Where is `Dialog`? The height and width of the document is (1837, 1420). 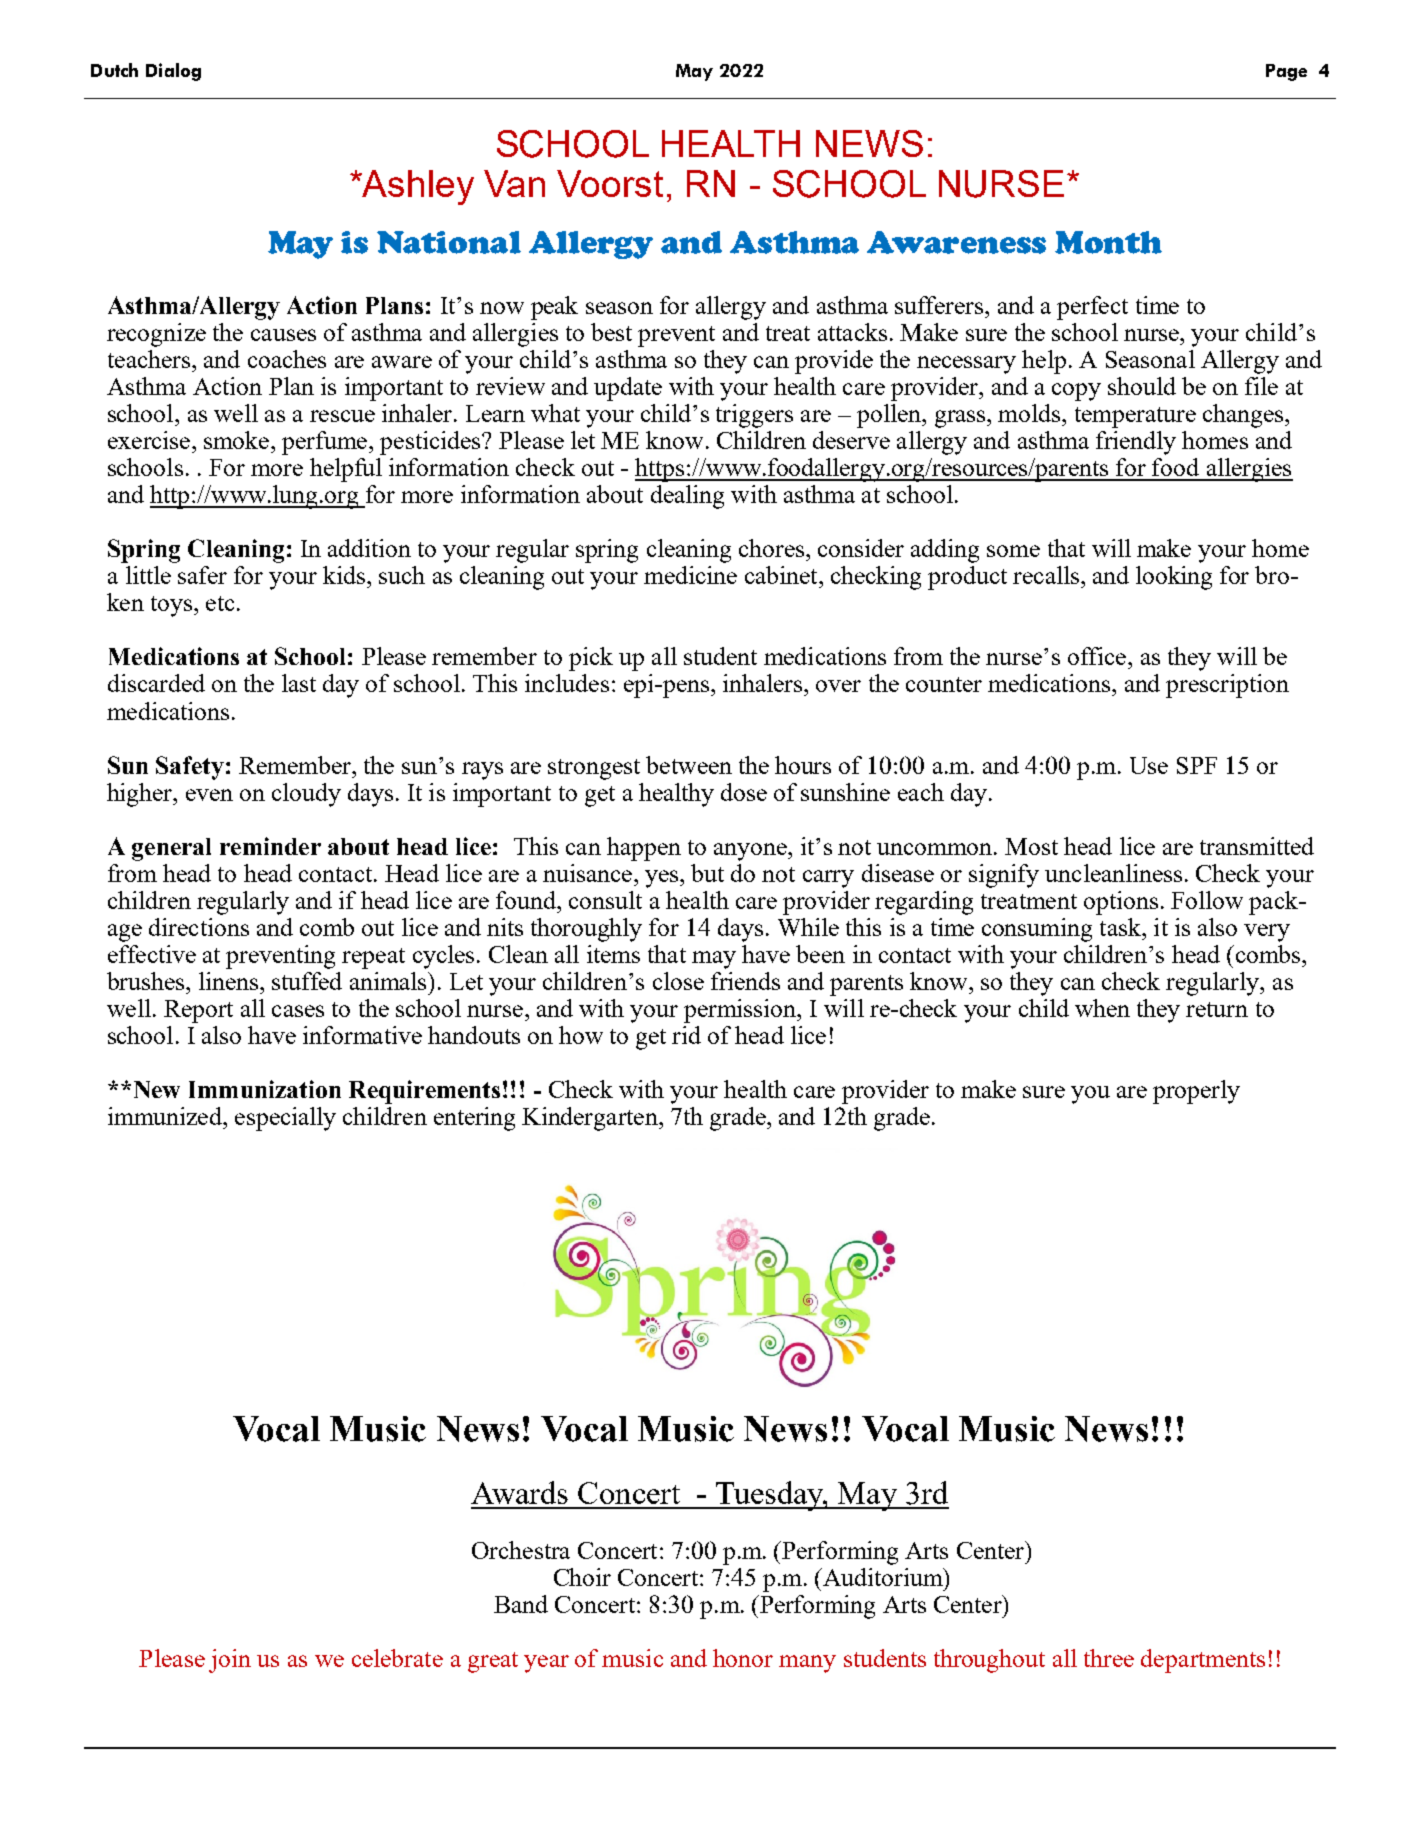 Dialog is located at coordinates (173, 72).
